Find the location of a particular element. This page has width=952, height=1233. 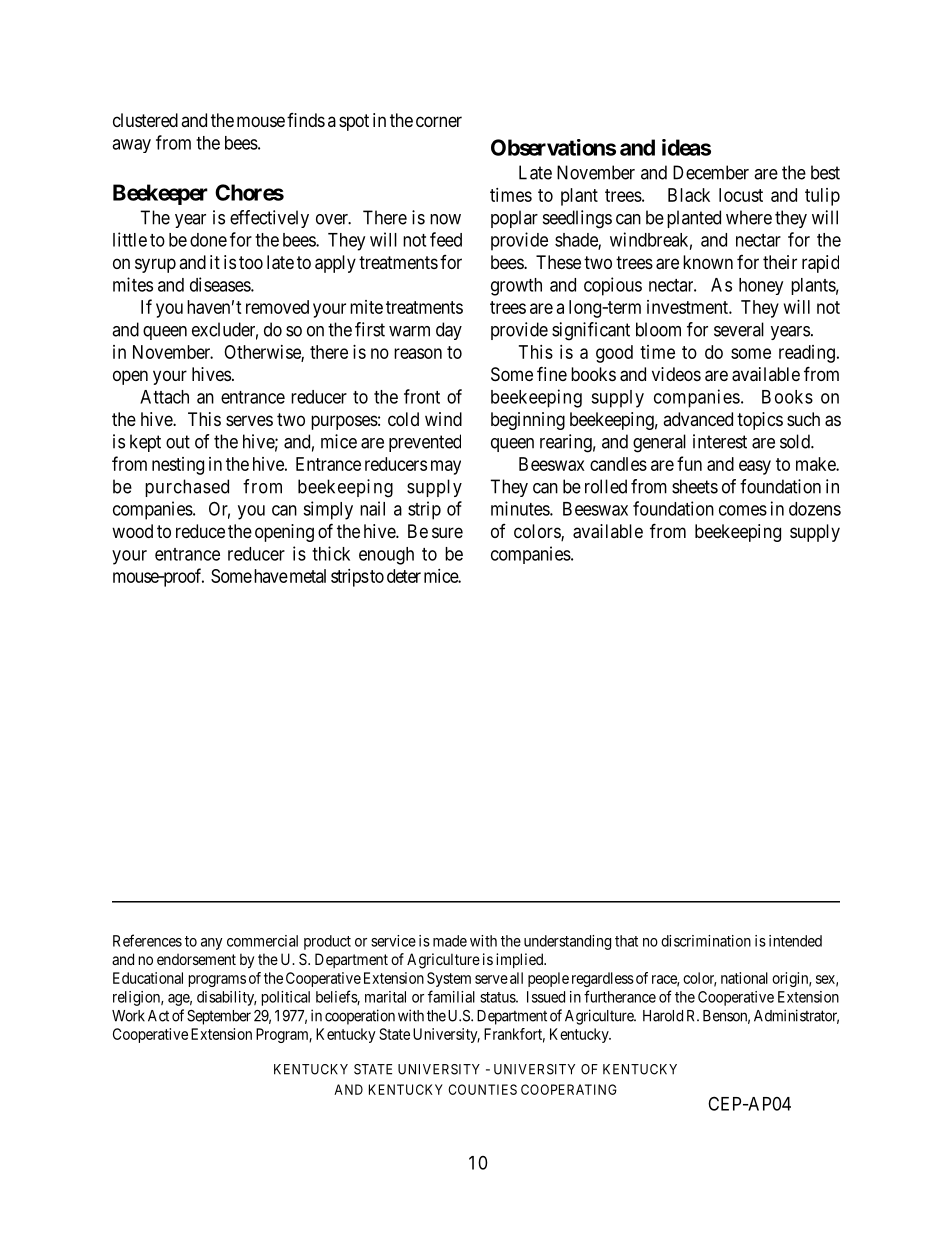

any is located at coordinates (212, 944).
